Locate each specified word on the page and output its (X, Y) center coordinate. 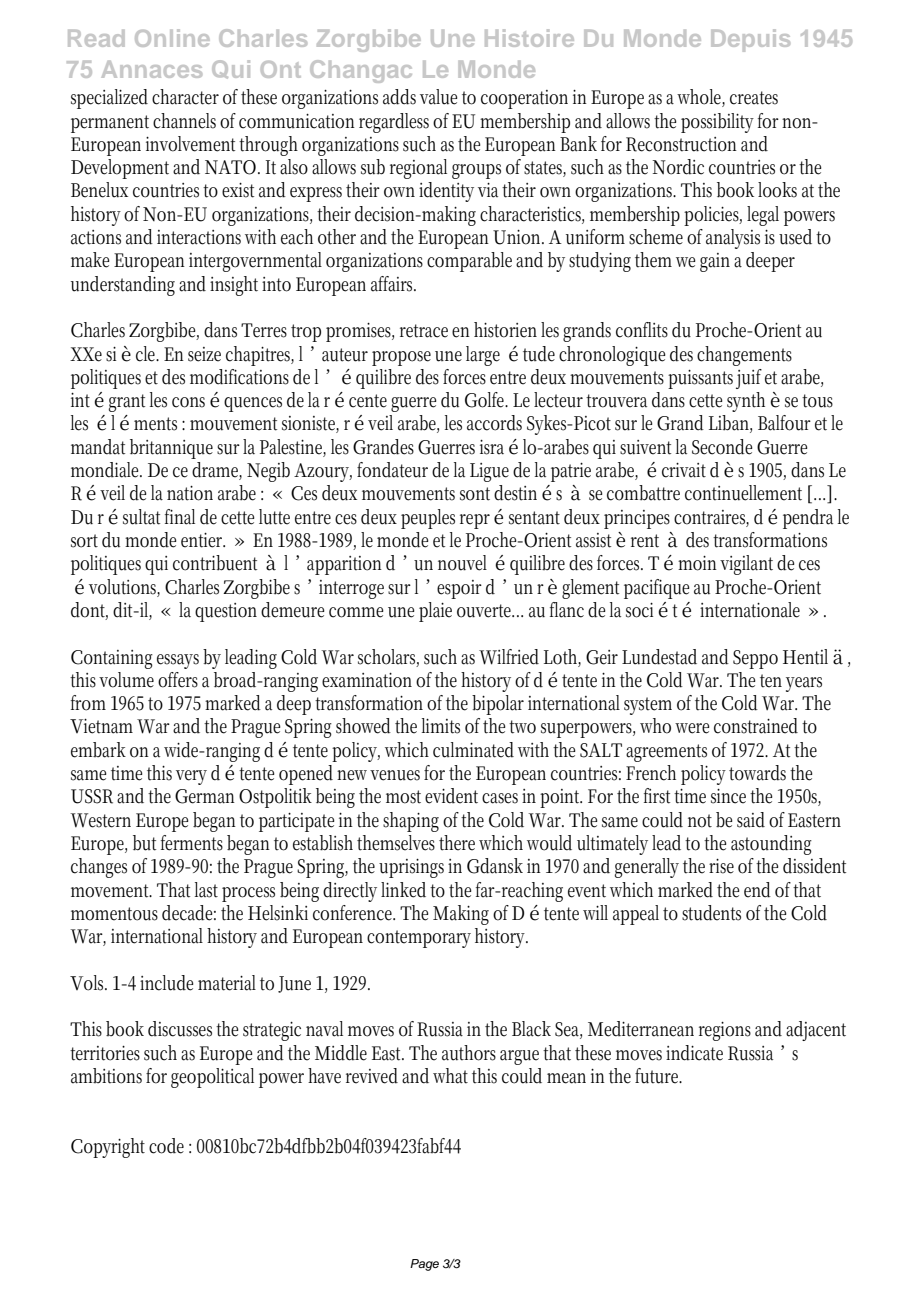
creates (754, 98)
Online (172, 38)
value (438, 97)
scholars (388, 657)
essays (178, 661)
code (166, 1146)
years (804, 684)
